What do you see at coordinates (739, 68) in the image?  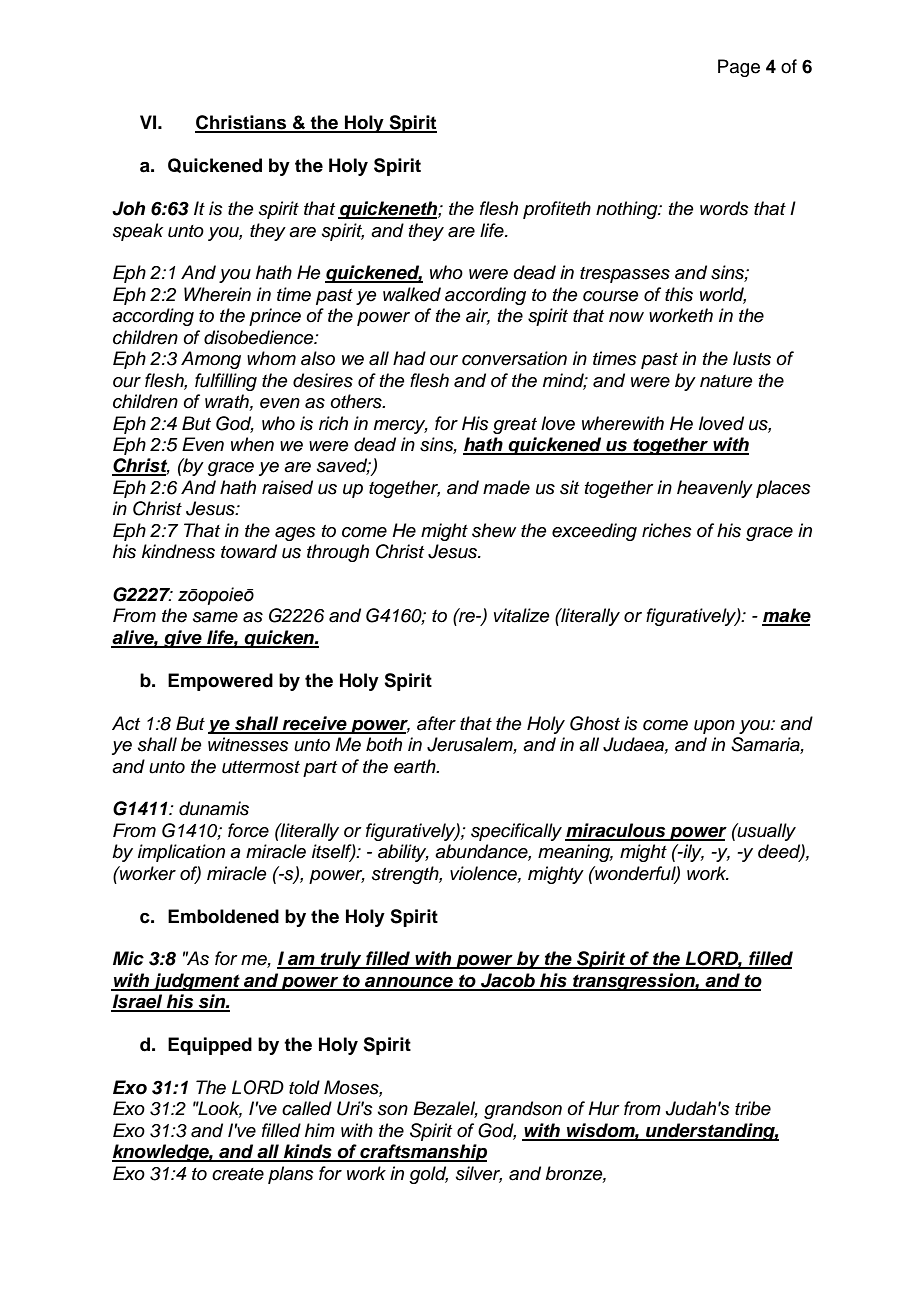 I see `Page` at bounding box center [739, 68].
